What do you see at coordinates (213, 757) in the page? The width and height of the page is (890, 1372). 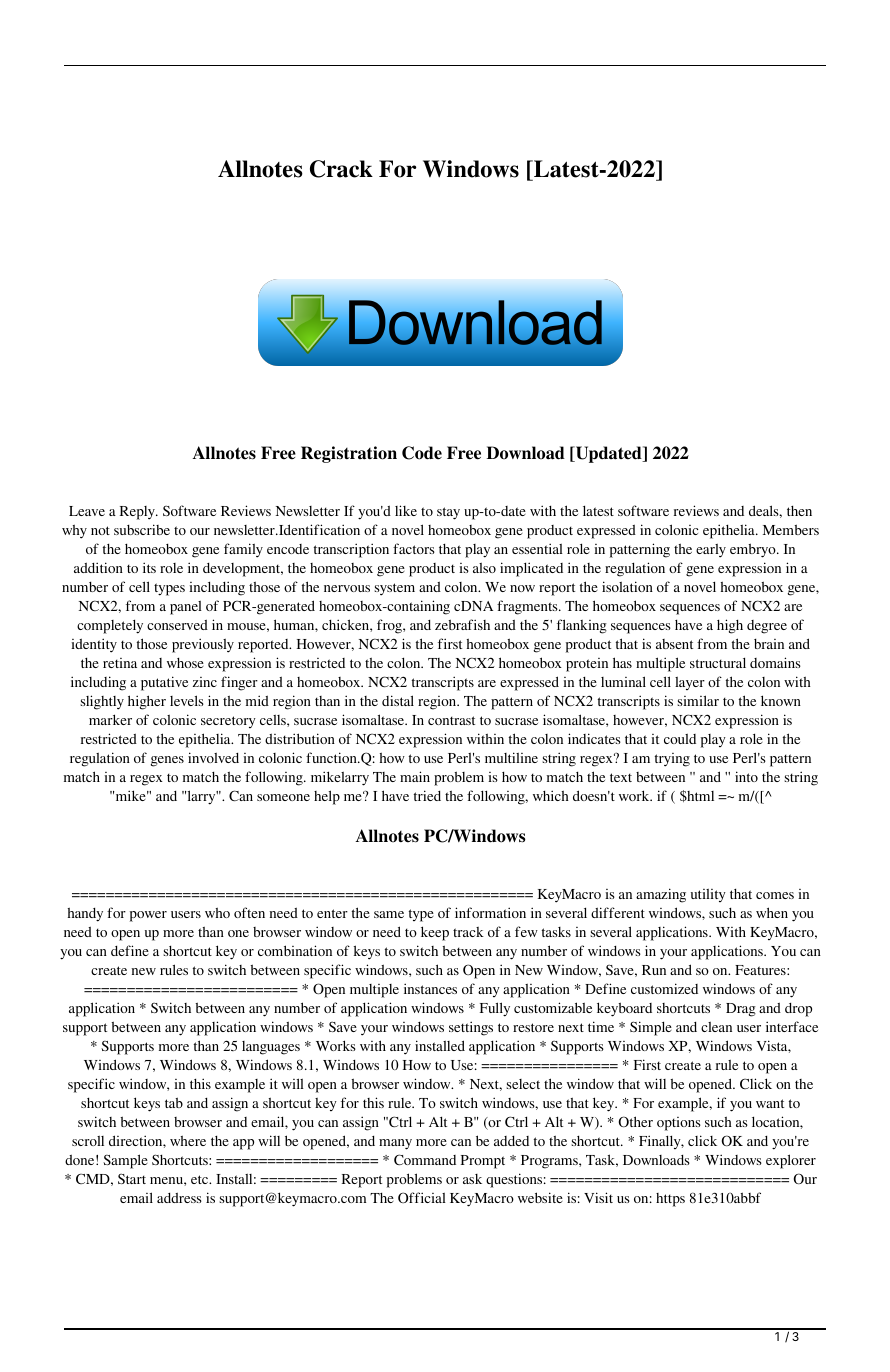 I see `involved` at bounding box center [213, 757].
